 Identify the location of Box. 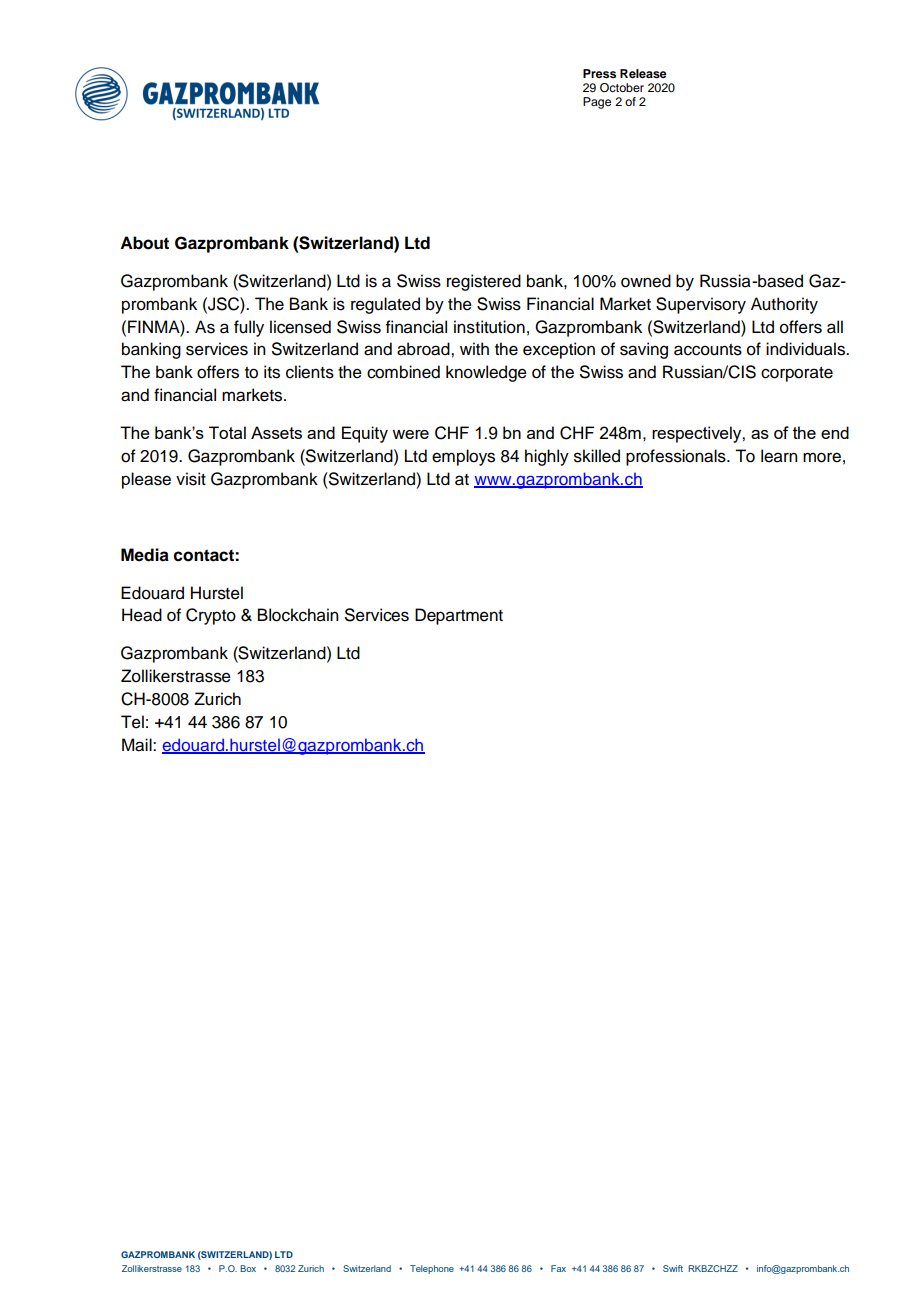
(248, 1268).
